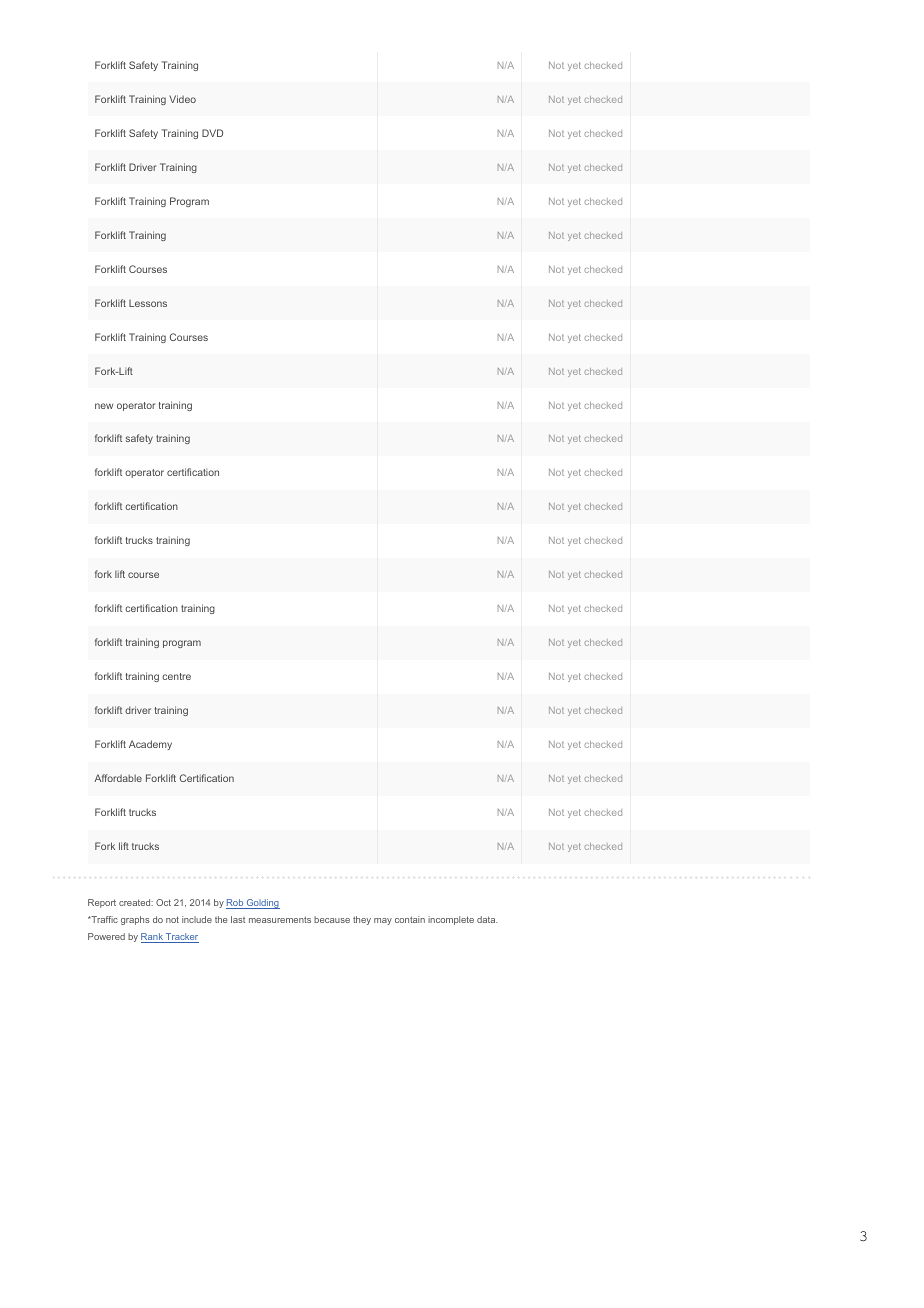  What do you see at coordinates (236, 904) in the image?
I see `Rob` at bounding box center [236, 904].
